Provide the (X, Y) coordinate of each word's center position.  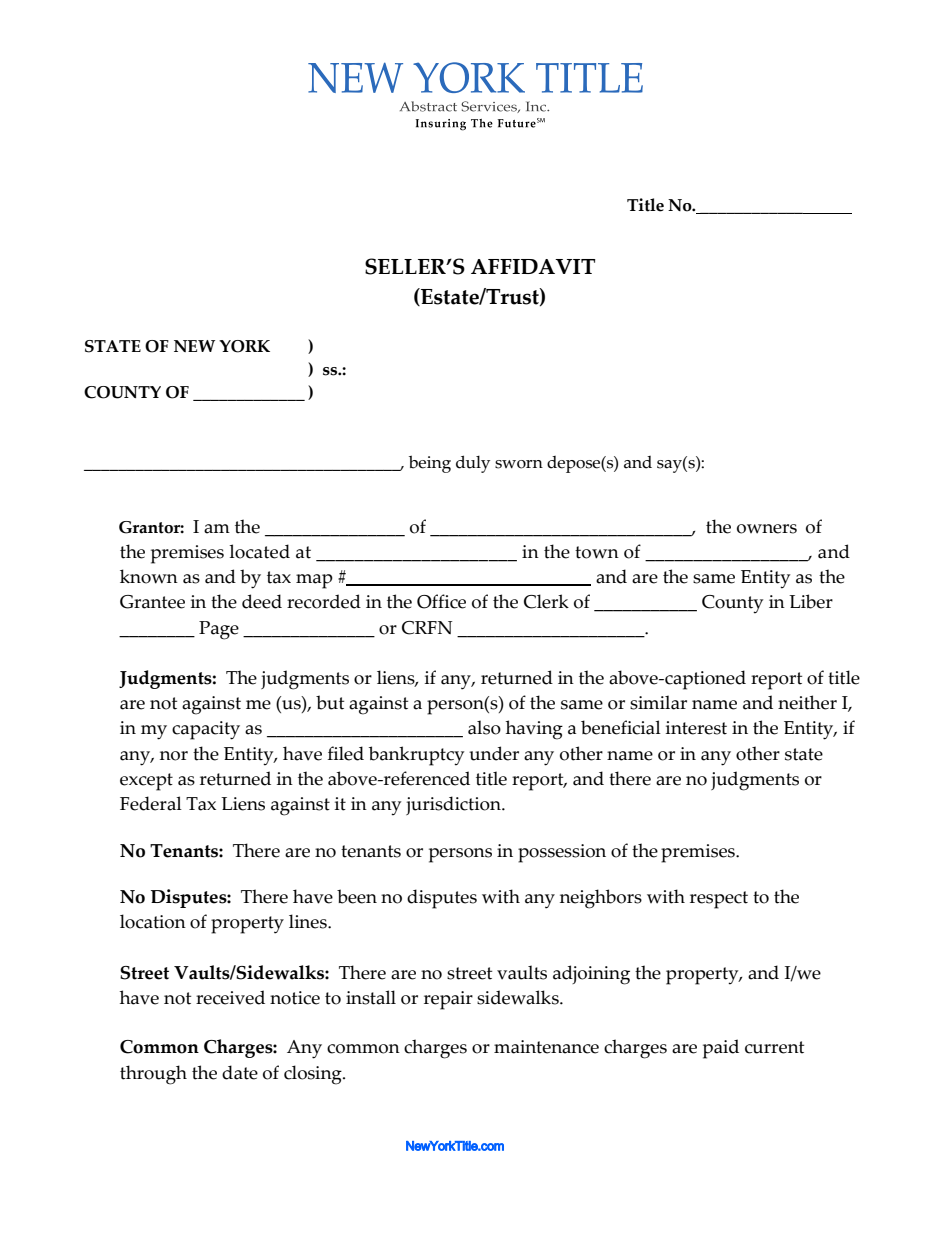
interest (696, 728)
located (259, 551)
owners (767, 529)
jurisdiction (454, 805)
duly (473, 464)
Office (441, 601)
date (240, 1072)
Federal (151, 803)
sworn (519, 464)
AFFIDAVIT (533, 266)
